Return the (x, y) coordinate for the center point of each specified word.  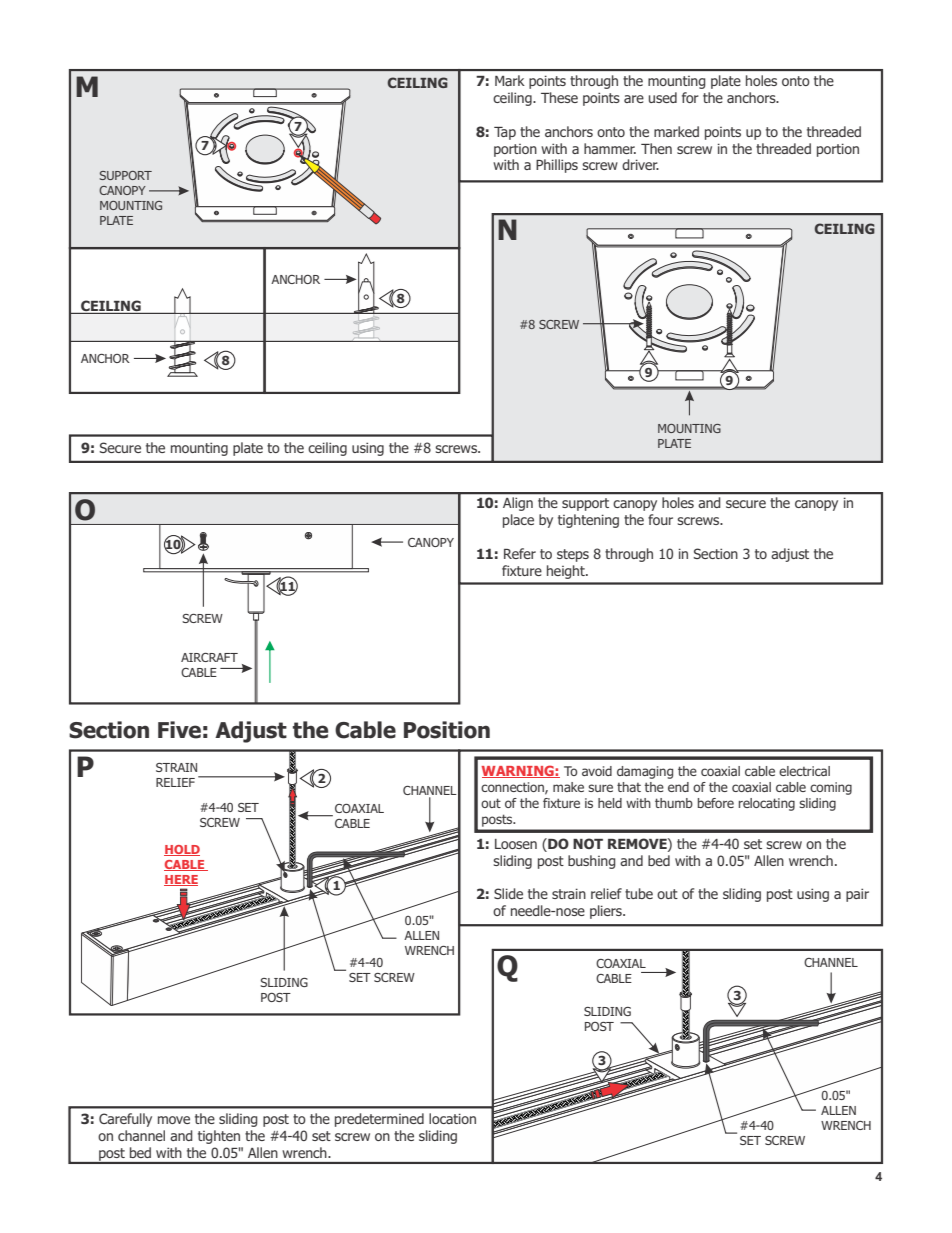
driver (640, 164)
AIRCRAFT (209, 657)
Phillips (557, 166)
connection (513, 788)
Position (447, 730)
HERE (181, 880)
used (663, 97)
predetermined (379, 1120)
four (660, 519)
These (559, 97)
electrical (804, 771)
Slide (508, 893)
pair (857, 895)
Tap (505, 133)
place (518, 521)
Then (656, 148)
